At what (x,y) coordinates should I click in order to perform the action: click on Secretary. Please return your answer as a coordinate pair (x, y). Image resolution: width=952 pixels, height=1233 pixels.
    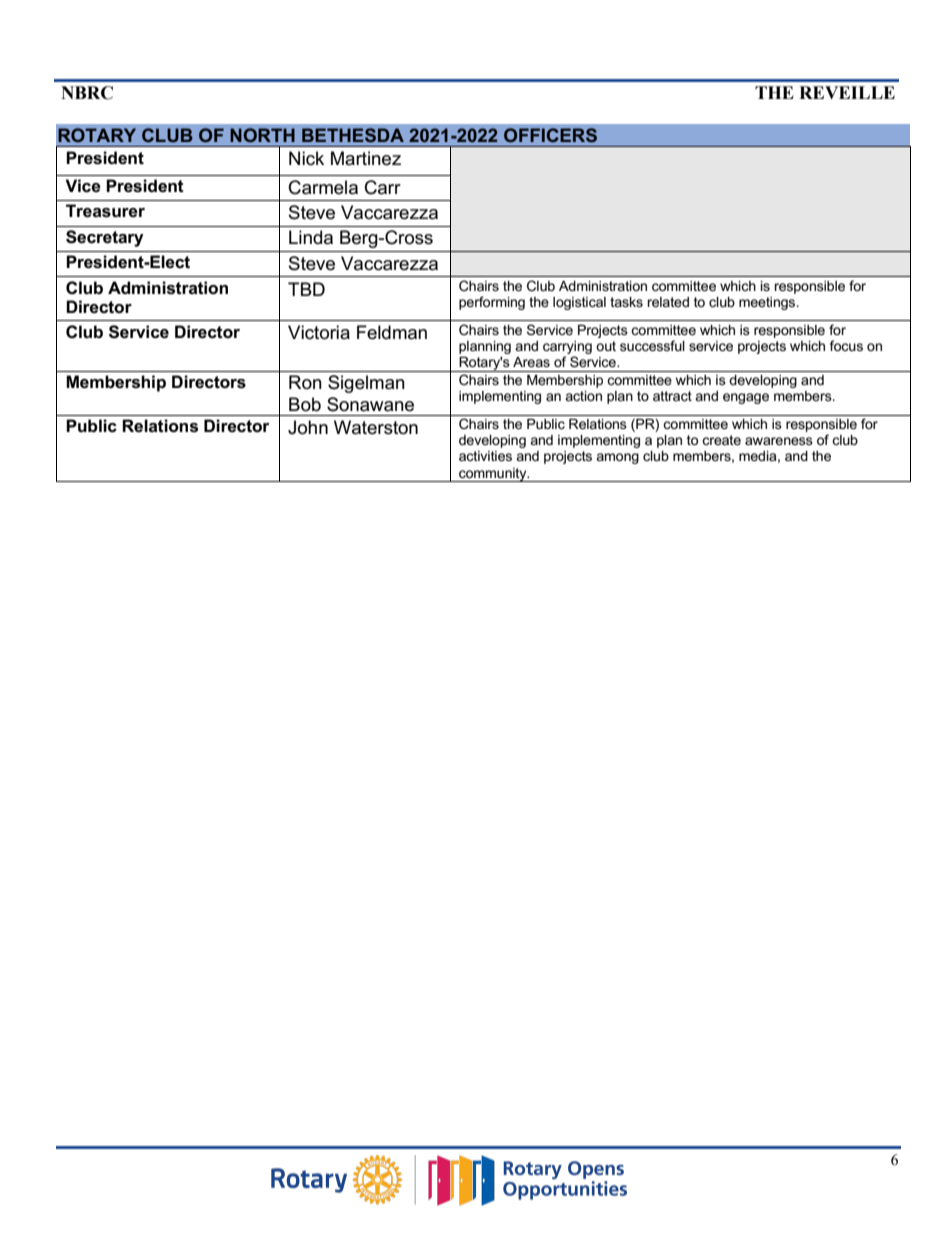
    Looking at the image, I should click on (105, 238).
